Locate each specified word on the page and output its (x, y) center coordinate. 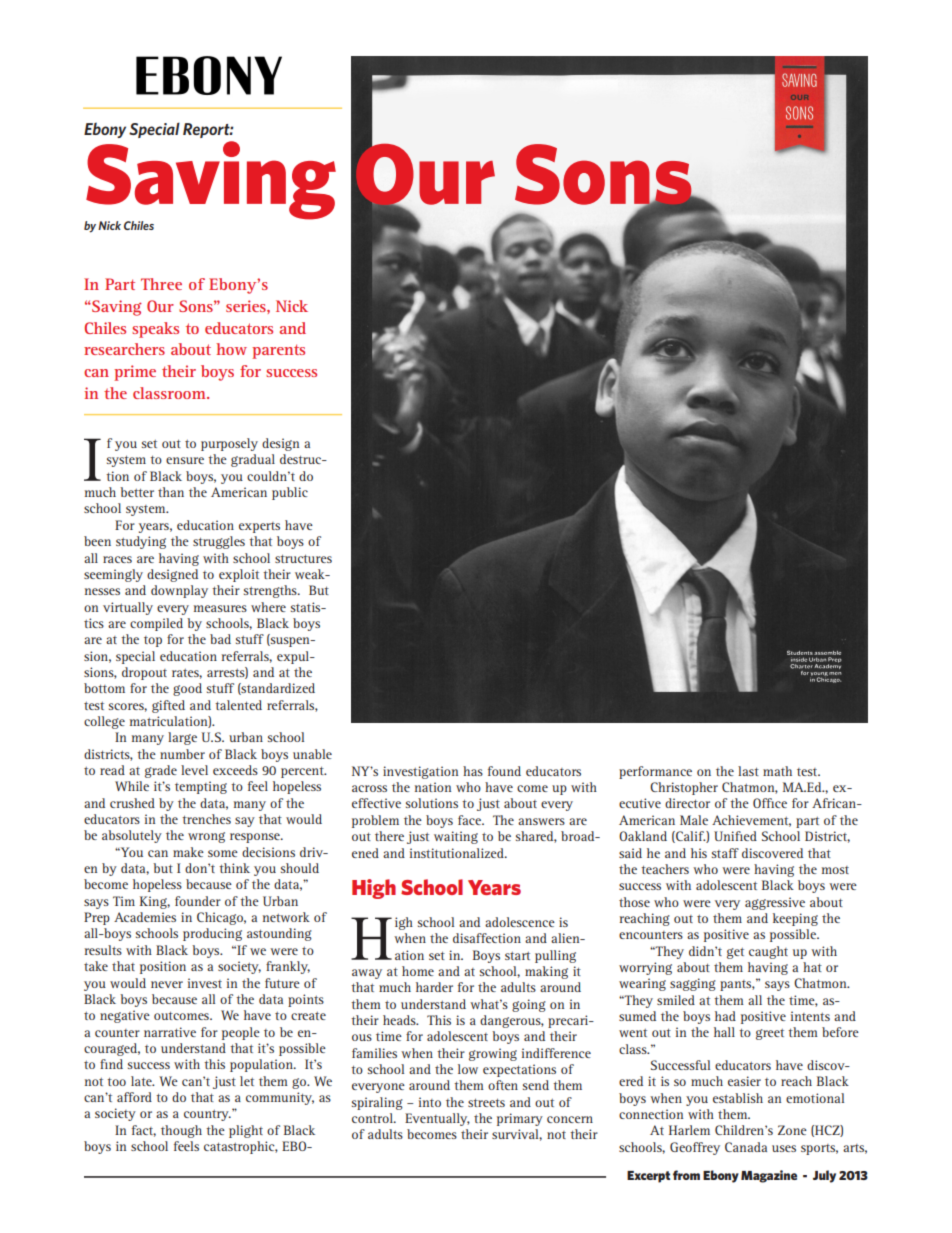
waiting (456, 837)
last (748, 771)
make (188, 852)
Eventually (437, 1119)
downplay (179, 591)
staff (725, 853)
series (247, 306)
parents (278, 351)
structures (303, 558)
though (181, 1131)
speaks (155, 330)
